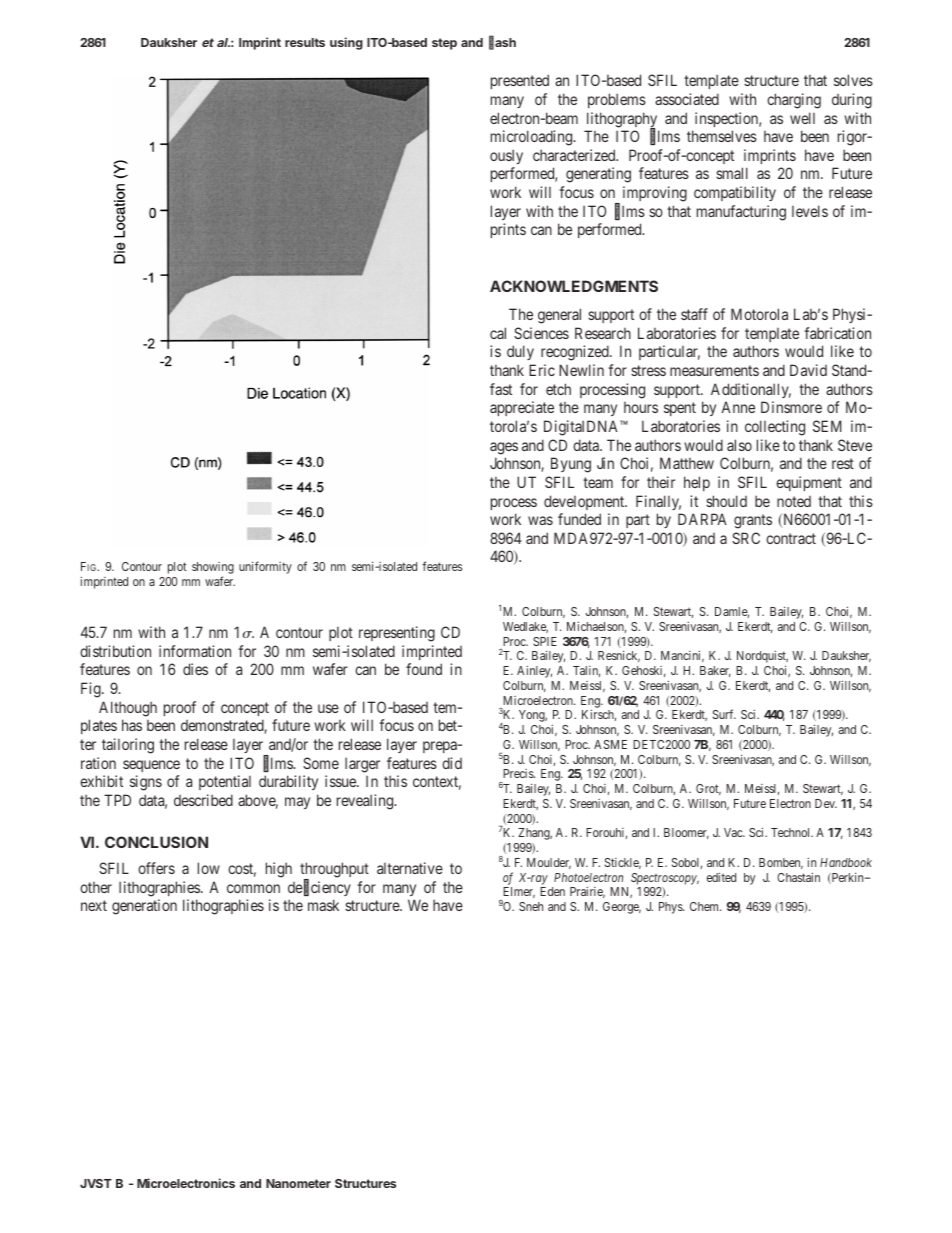 This image has height=1233, width=952. What do you see at coordinates (775, 428) in the image?
I see `collecting` at bounding box center [775, 428].
